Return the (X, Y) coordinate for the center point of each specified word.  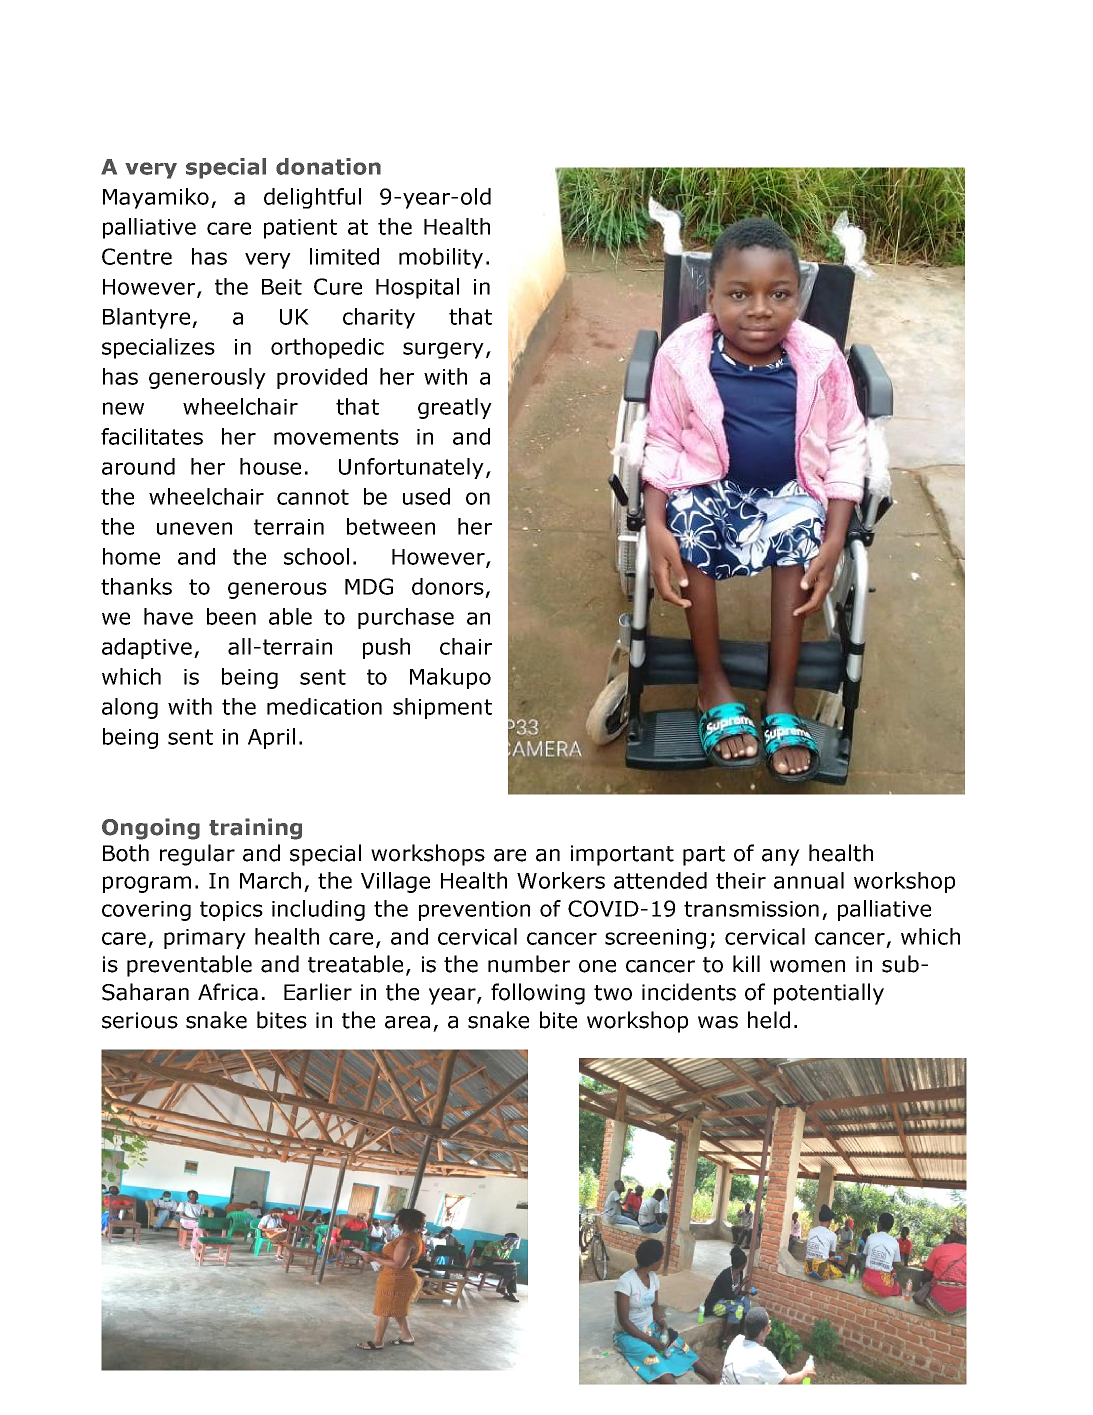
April (271, 738)
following (538, 994)
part (704, 856)
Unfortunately (411, 468)
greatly (455, 408)
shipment (442, 708)
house (270, 466)
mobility (441, 258)
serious (140, 1020)
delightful (312, 198)
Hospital (417, 288)
